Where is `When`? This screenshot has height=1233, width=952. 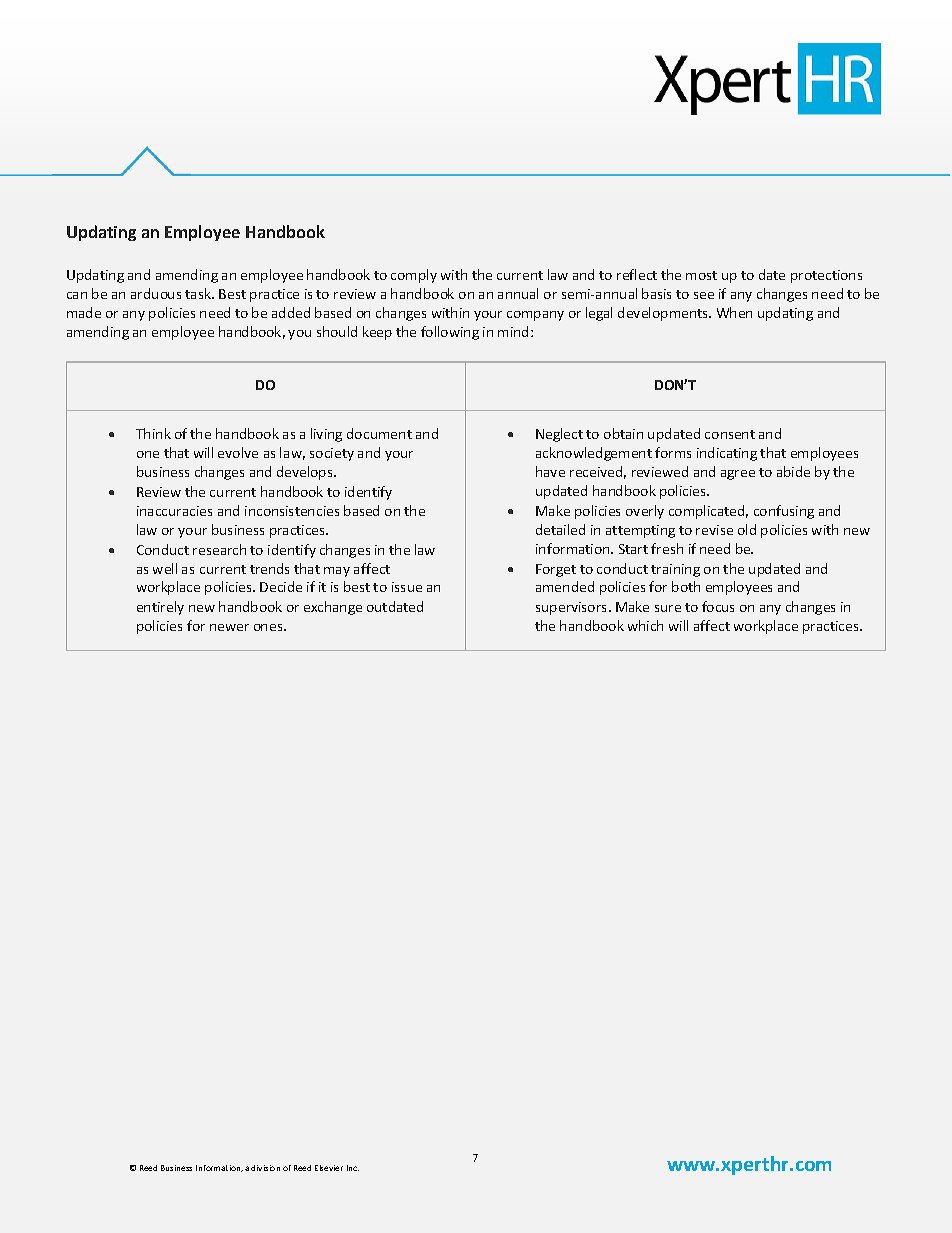 When is located at coordinates (734, 312).
